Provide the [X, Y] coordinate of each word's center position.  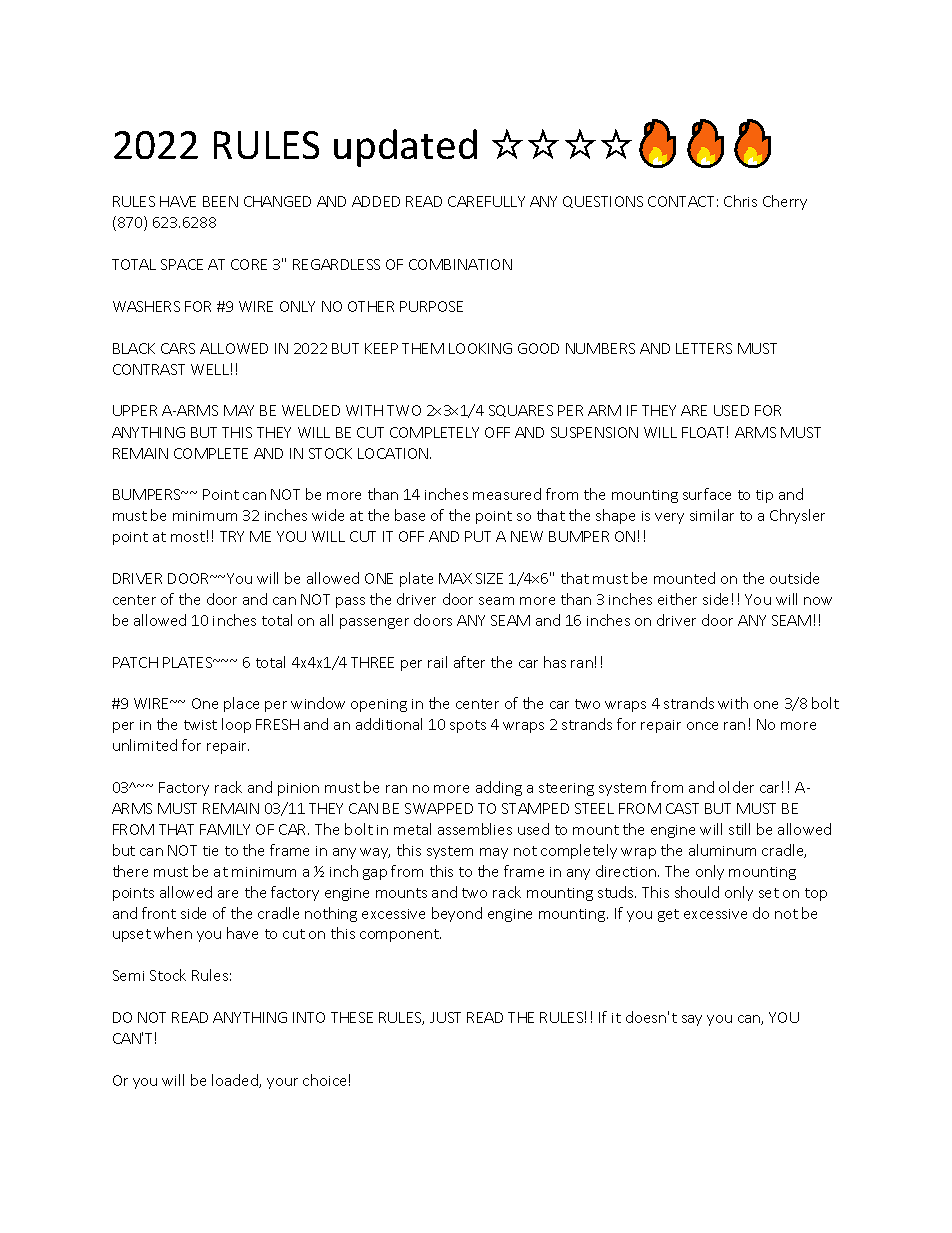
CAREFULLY [486, 201]
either [677, 599]
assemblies [475, 829]
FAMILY [225, 829]
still [739, 829]
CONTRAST [149, 369]
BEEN [220, 201]
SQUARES [521, 411]
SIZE [489, 578]
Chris [740, 201]
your [282, 1083]
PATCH [135, 662]
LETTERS [704, 348]
